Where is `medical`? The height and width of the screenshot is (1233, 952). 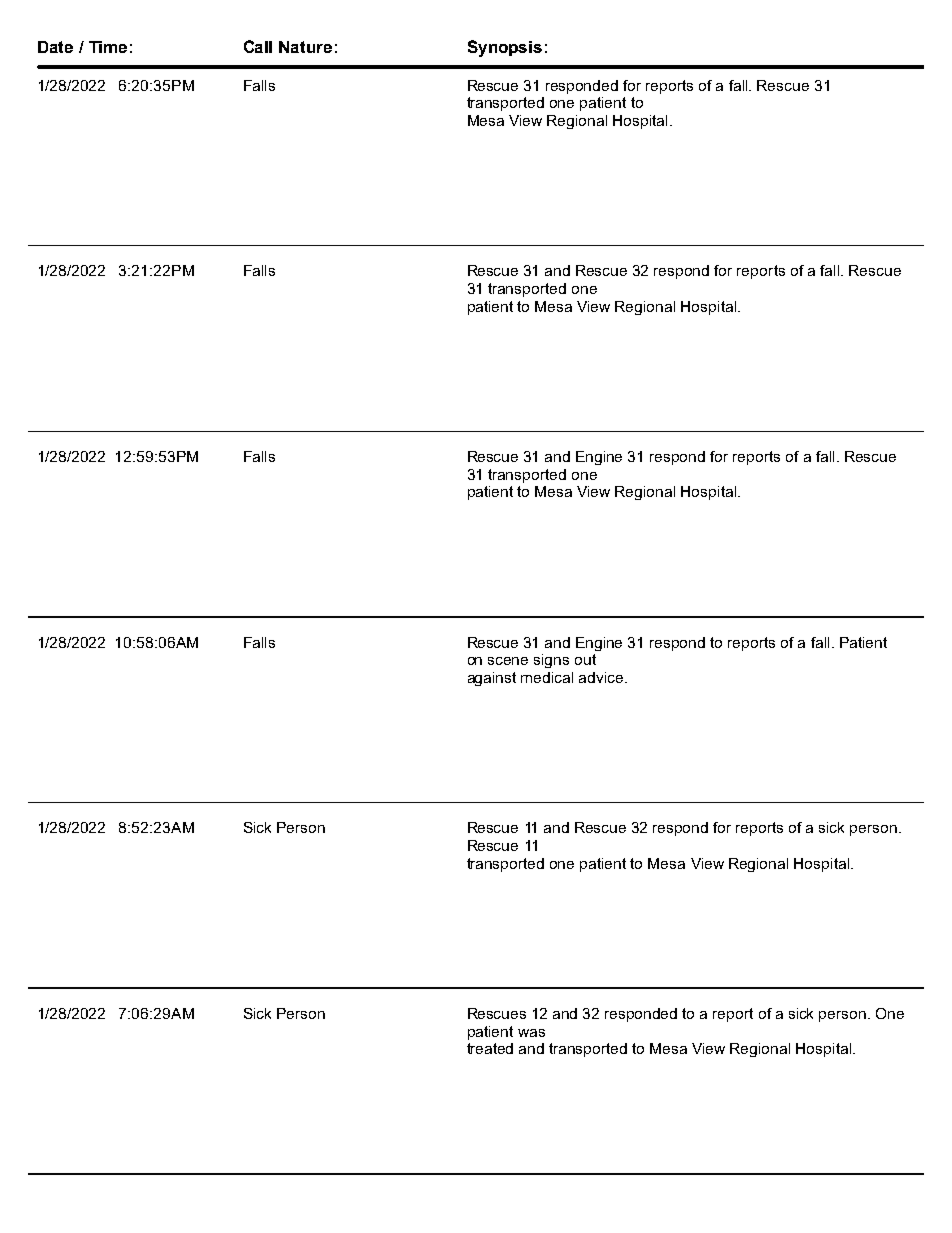
medical is located at coordinates (547, 677).
